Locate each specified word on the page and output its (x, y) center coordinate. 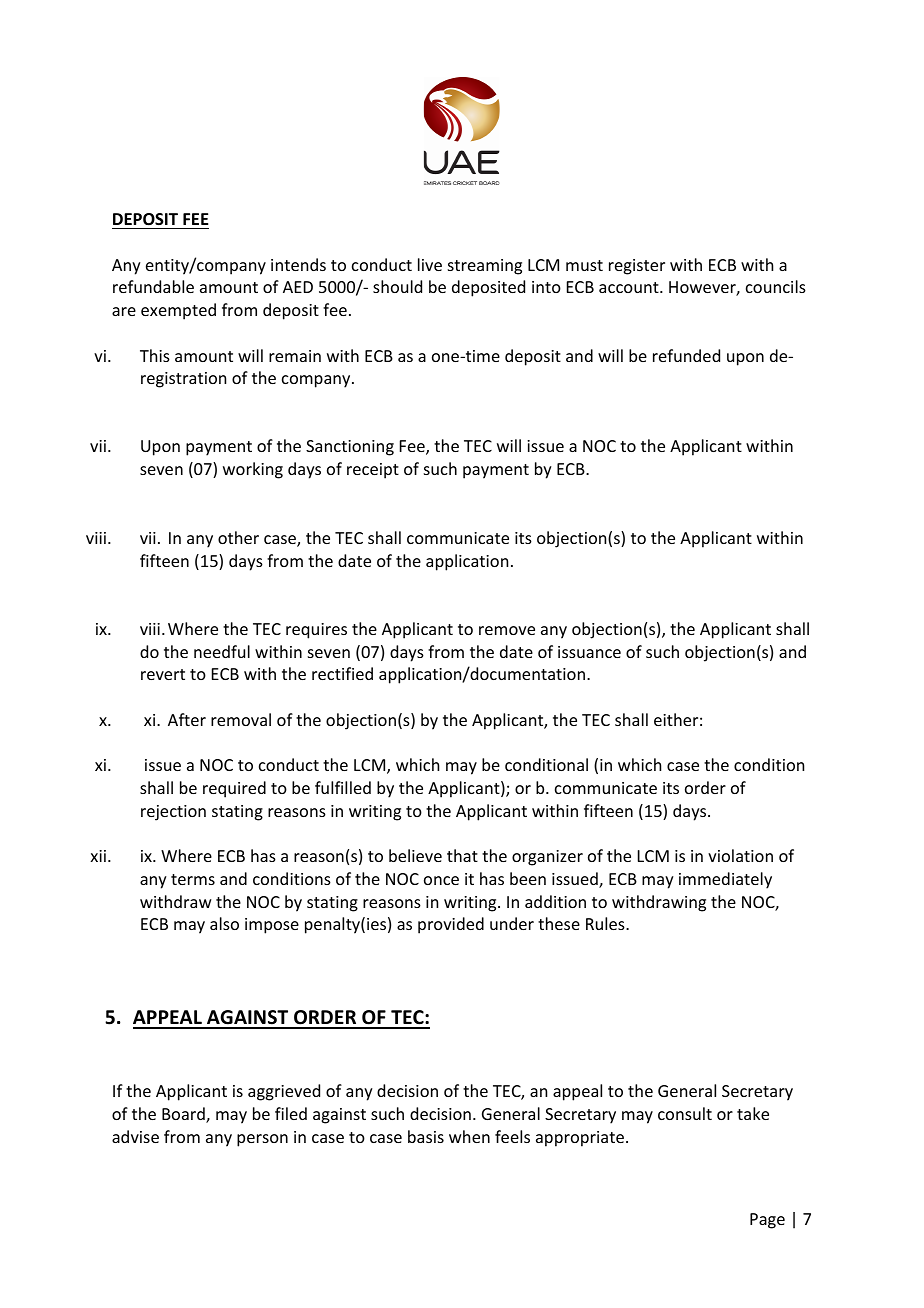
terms (193, 879)
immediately (725, 880)
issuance (589, 652)
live (430, 264)
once (441, 880)
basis (426, 1136)
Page (767, 1221)
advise (135, 1136)
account (630, 287)
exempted (178, 311)
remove (507, 630)
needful (222, 651)
